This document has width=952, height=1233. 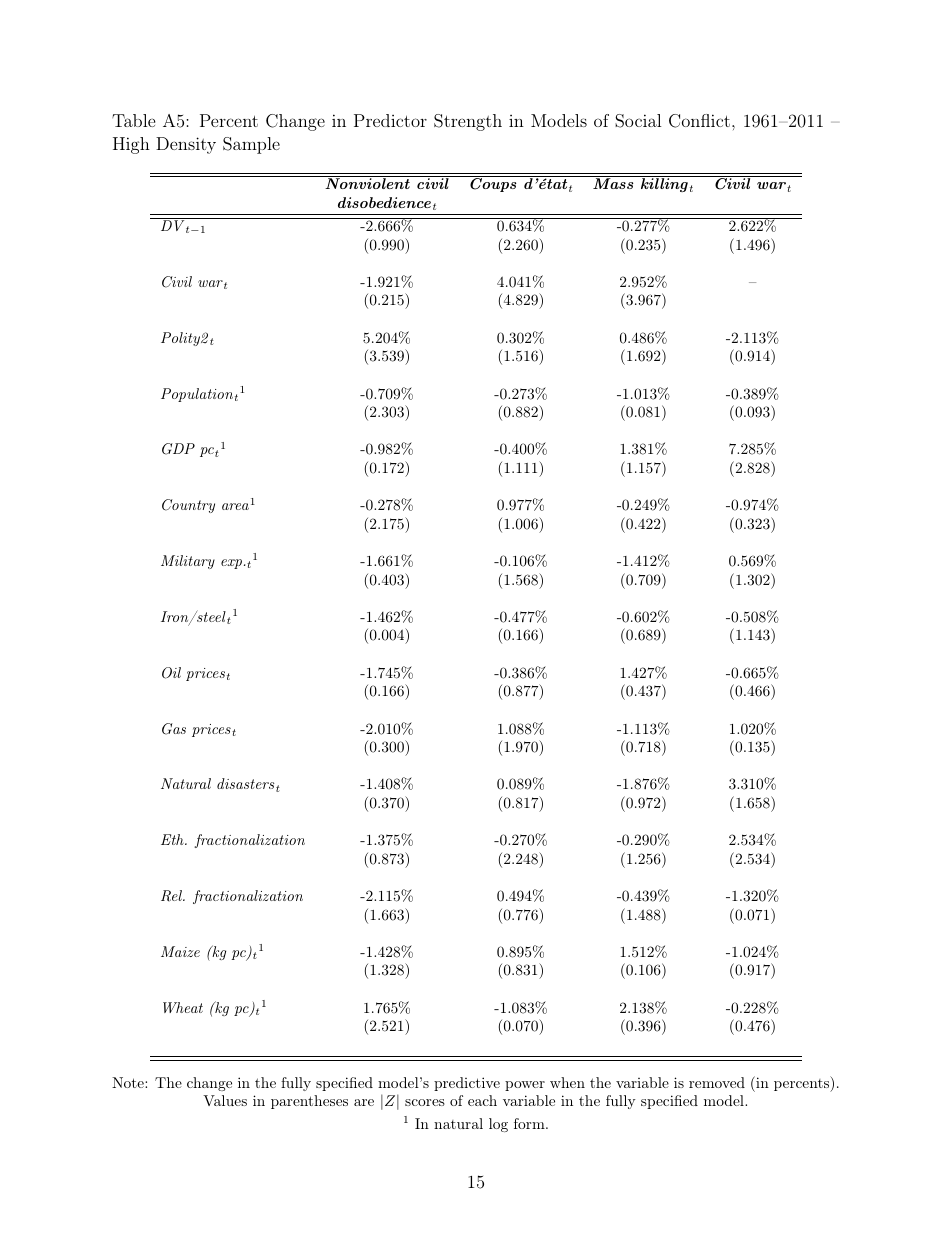 I want to click on Nonviolent, so click(x=367, y=183).
